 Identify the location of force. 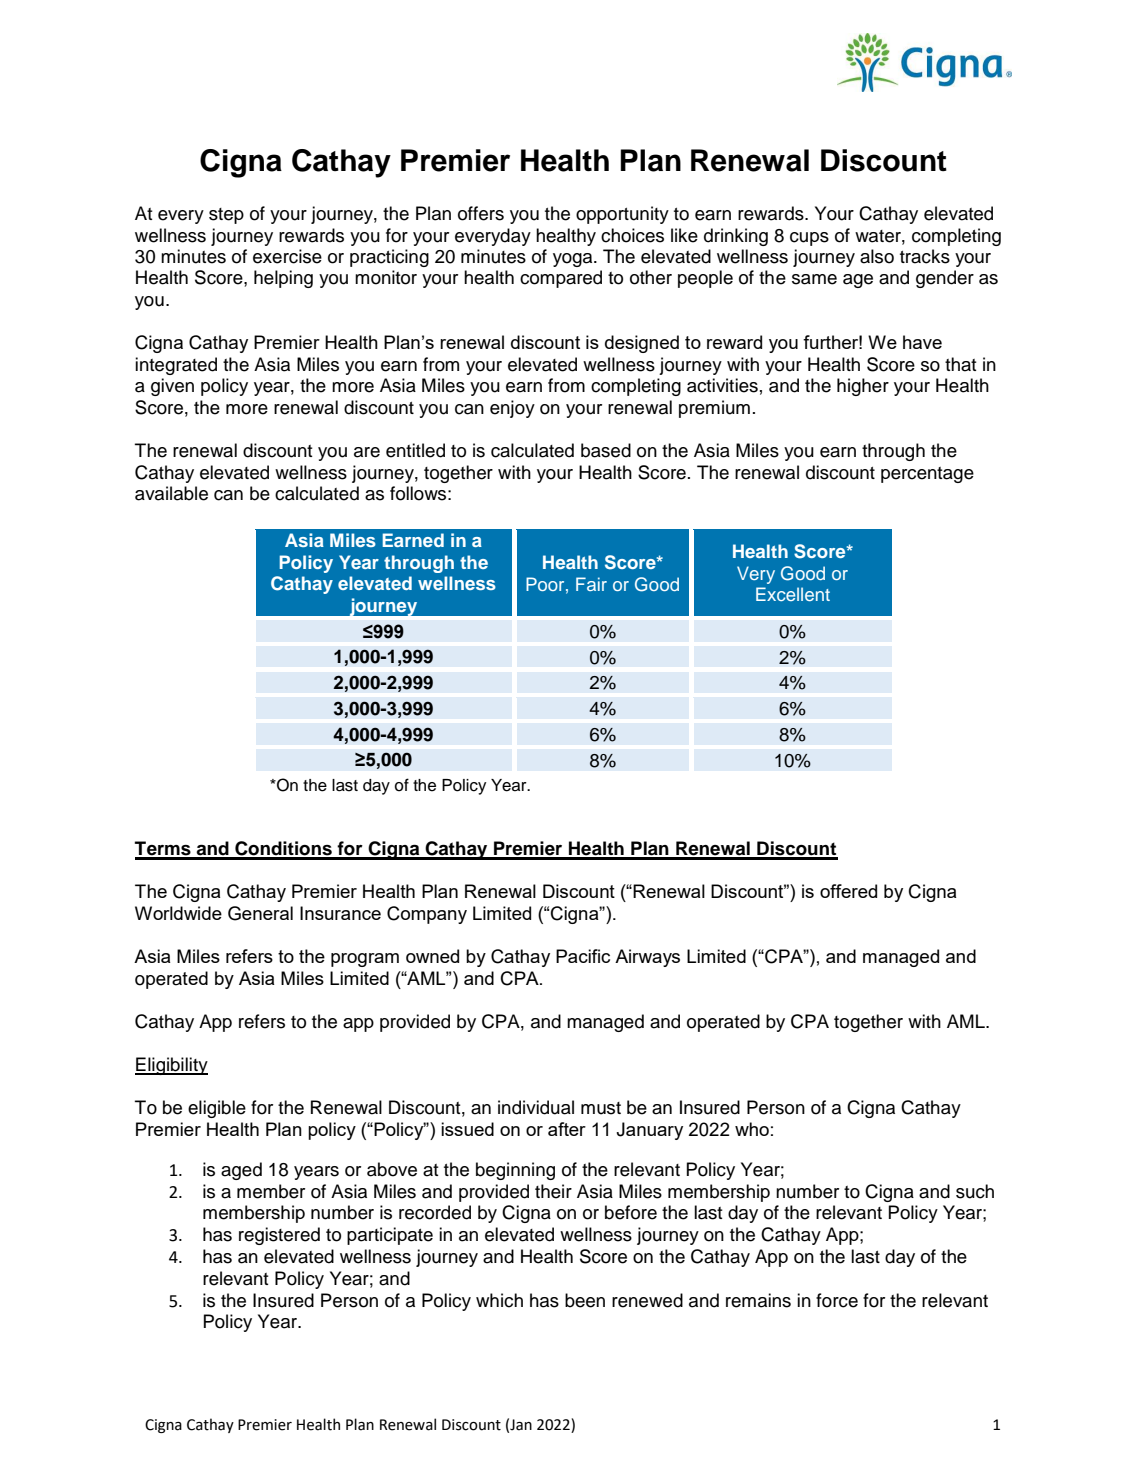
(837, 1300).
